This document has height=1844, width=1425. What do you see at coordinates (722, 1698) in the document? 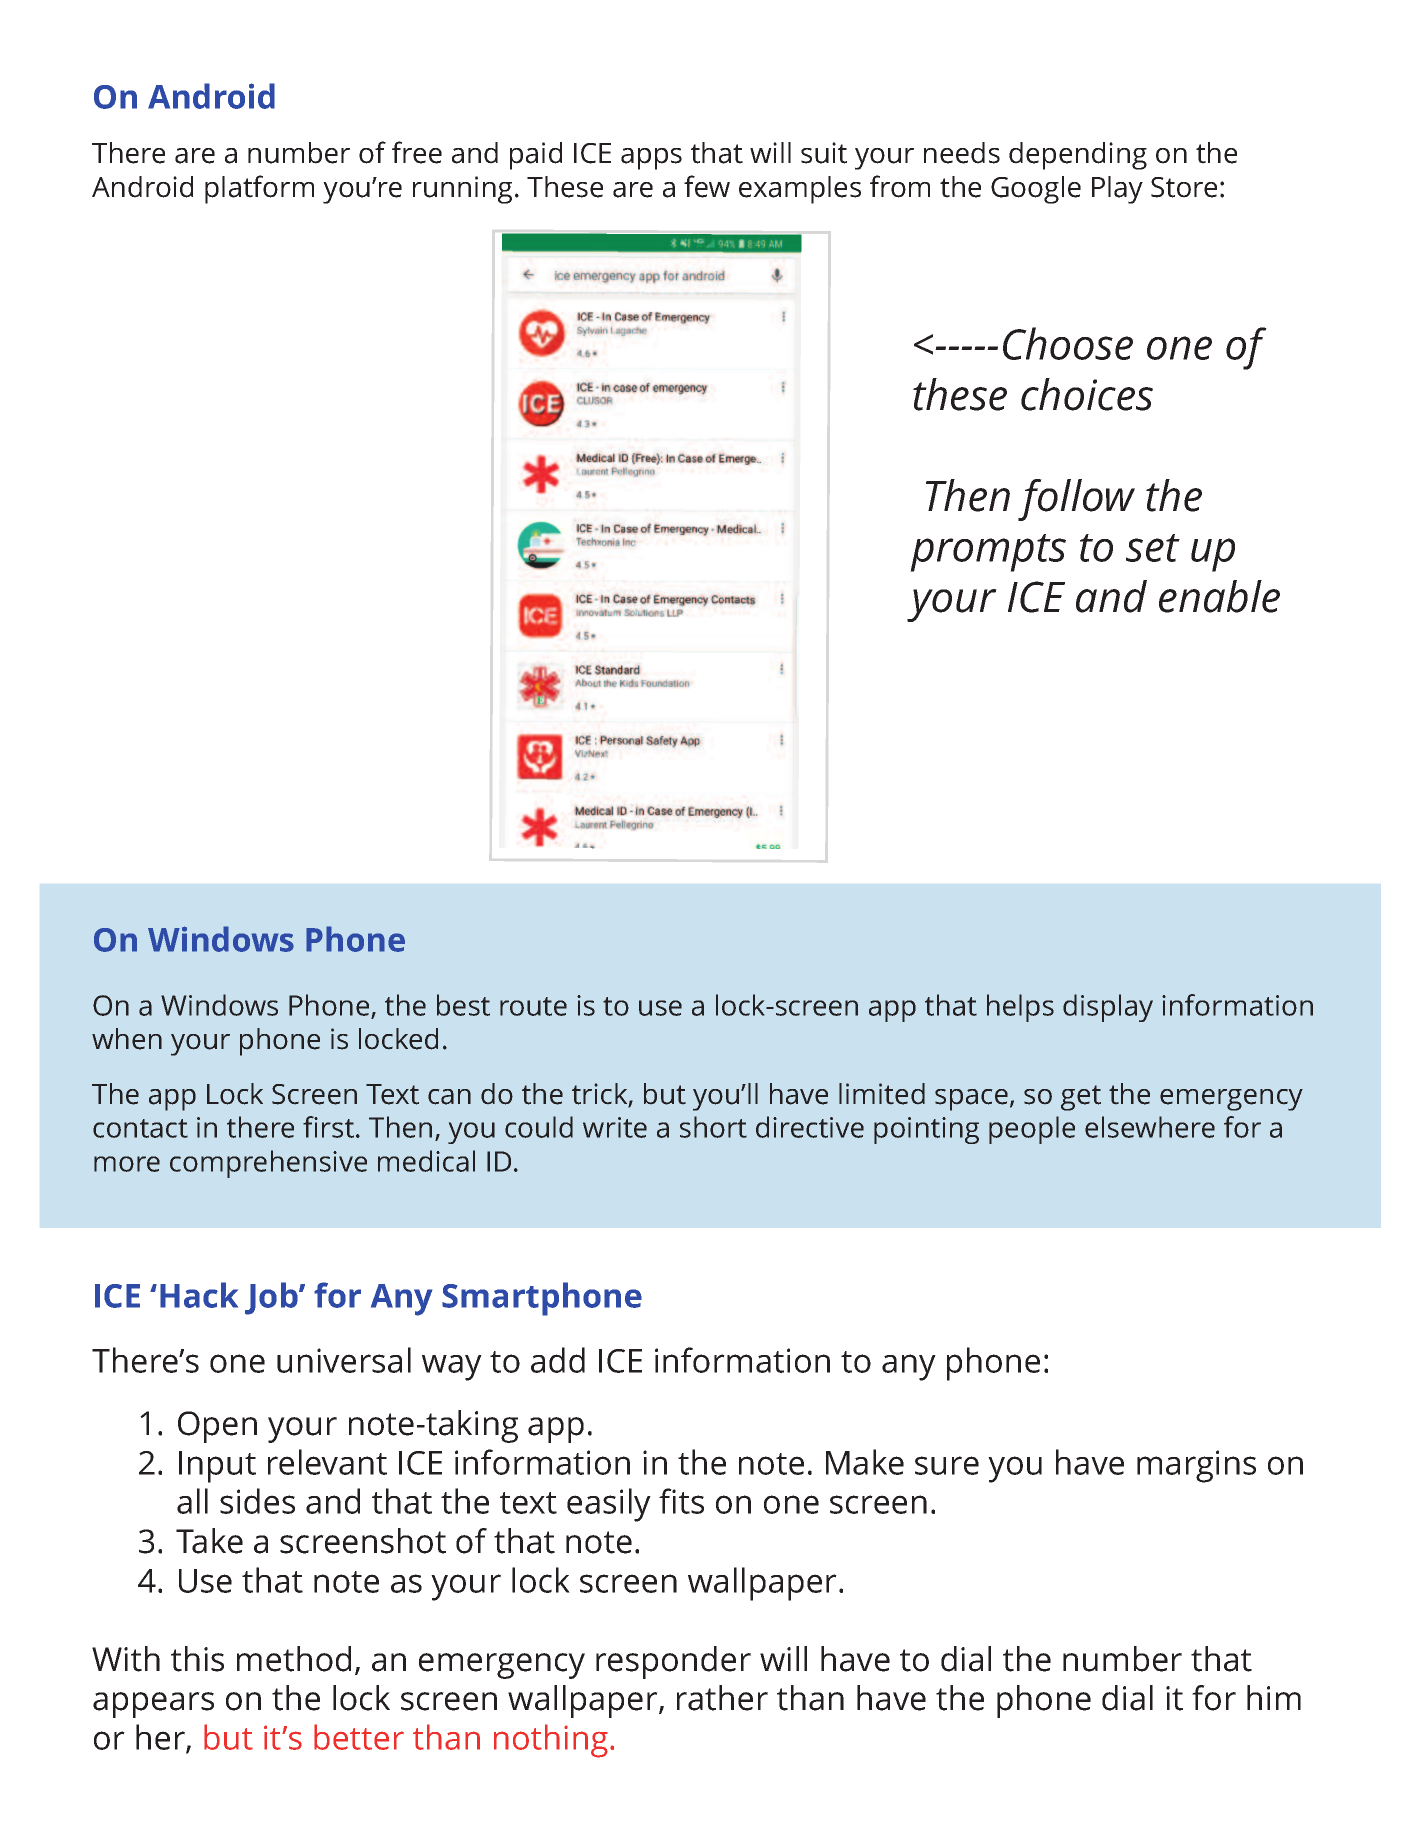
I see `rather` at bounding box center [722, 1698].
